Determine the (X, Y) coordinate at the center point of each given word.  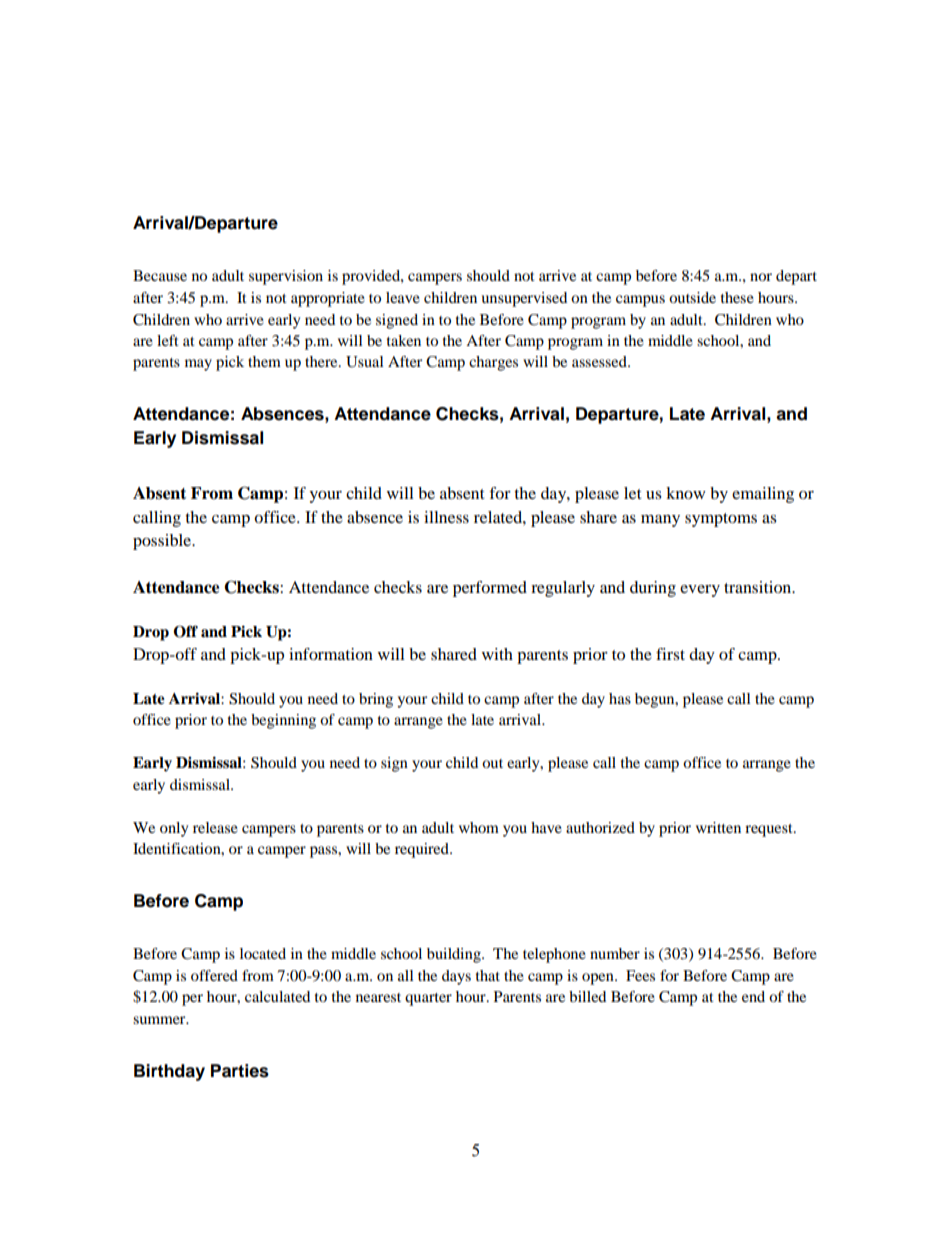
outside (692, 297)
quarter (428, 999)
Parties (240, 1071)
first (670, 654)
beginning (283, 721)
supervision (286, 277)
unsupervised (524, 299)
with (497, 654)
